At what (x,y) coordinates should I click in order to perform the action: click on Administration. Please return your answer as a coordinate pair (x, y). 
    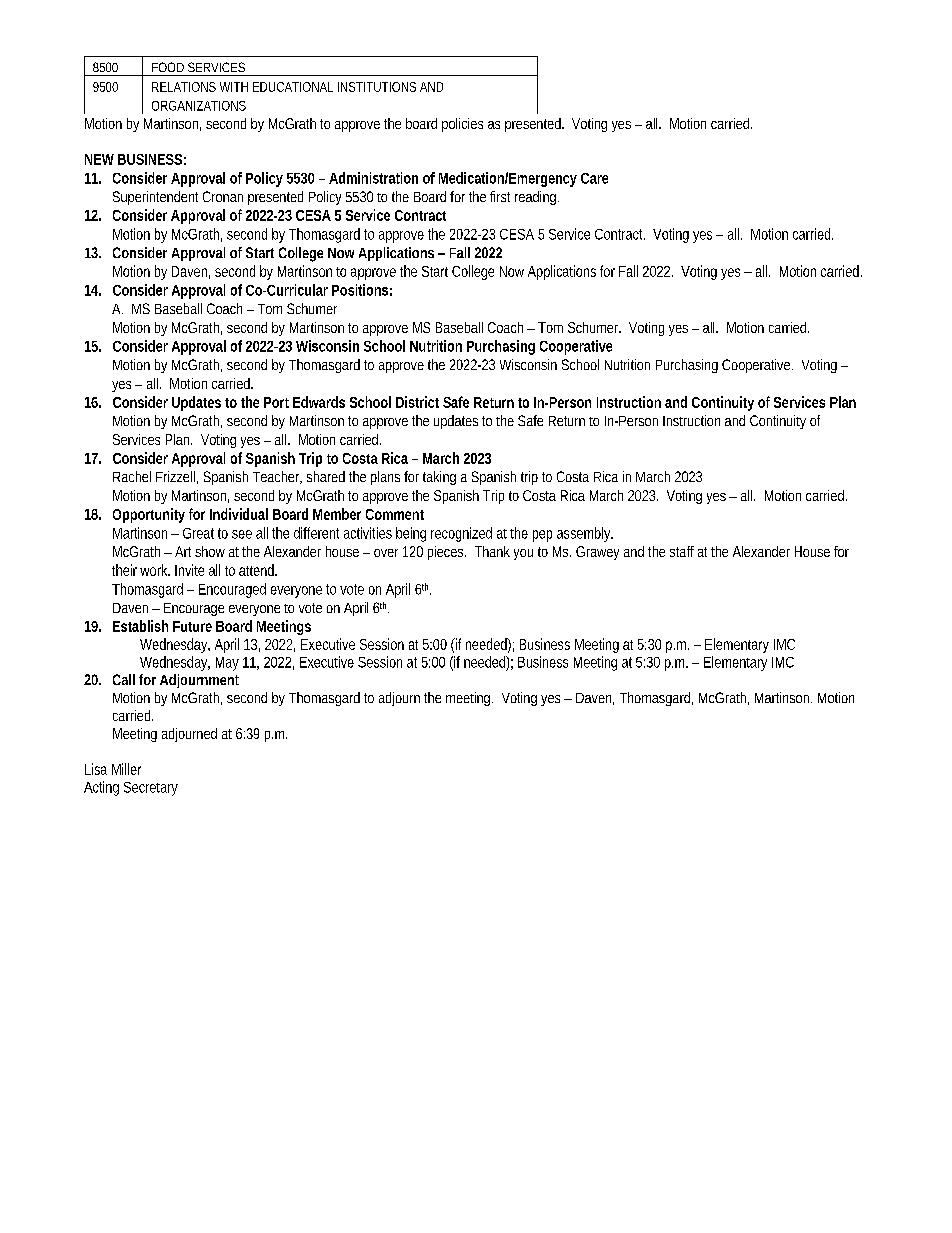
    Looking at the image, I should click on (373, 178).
